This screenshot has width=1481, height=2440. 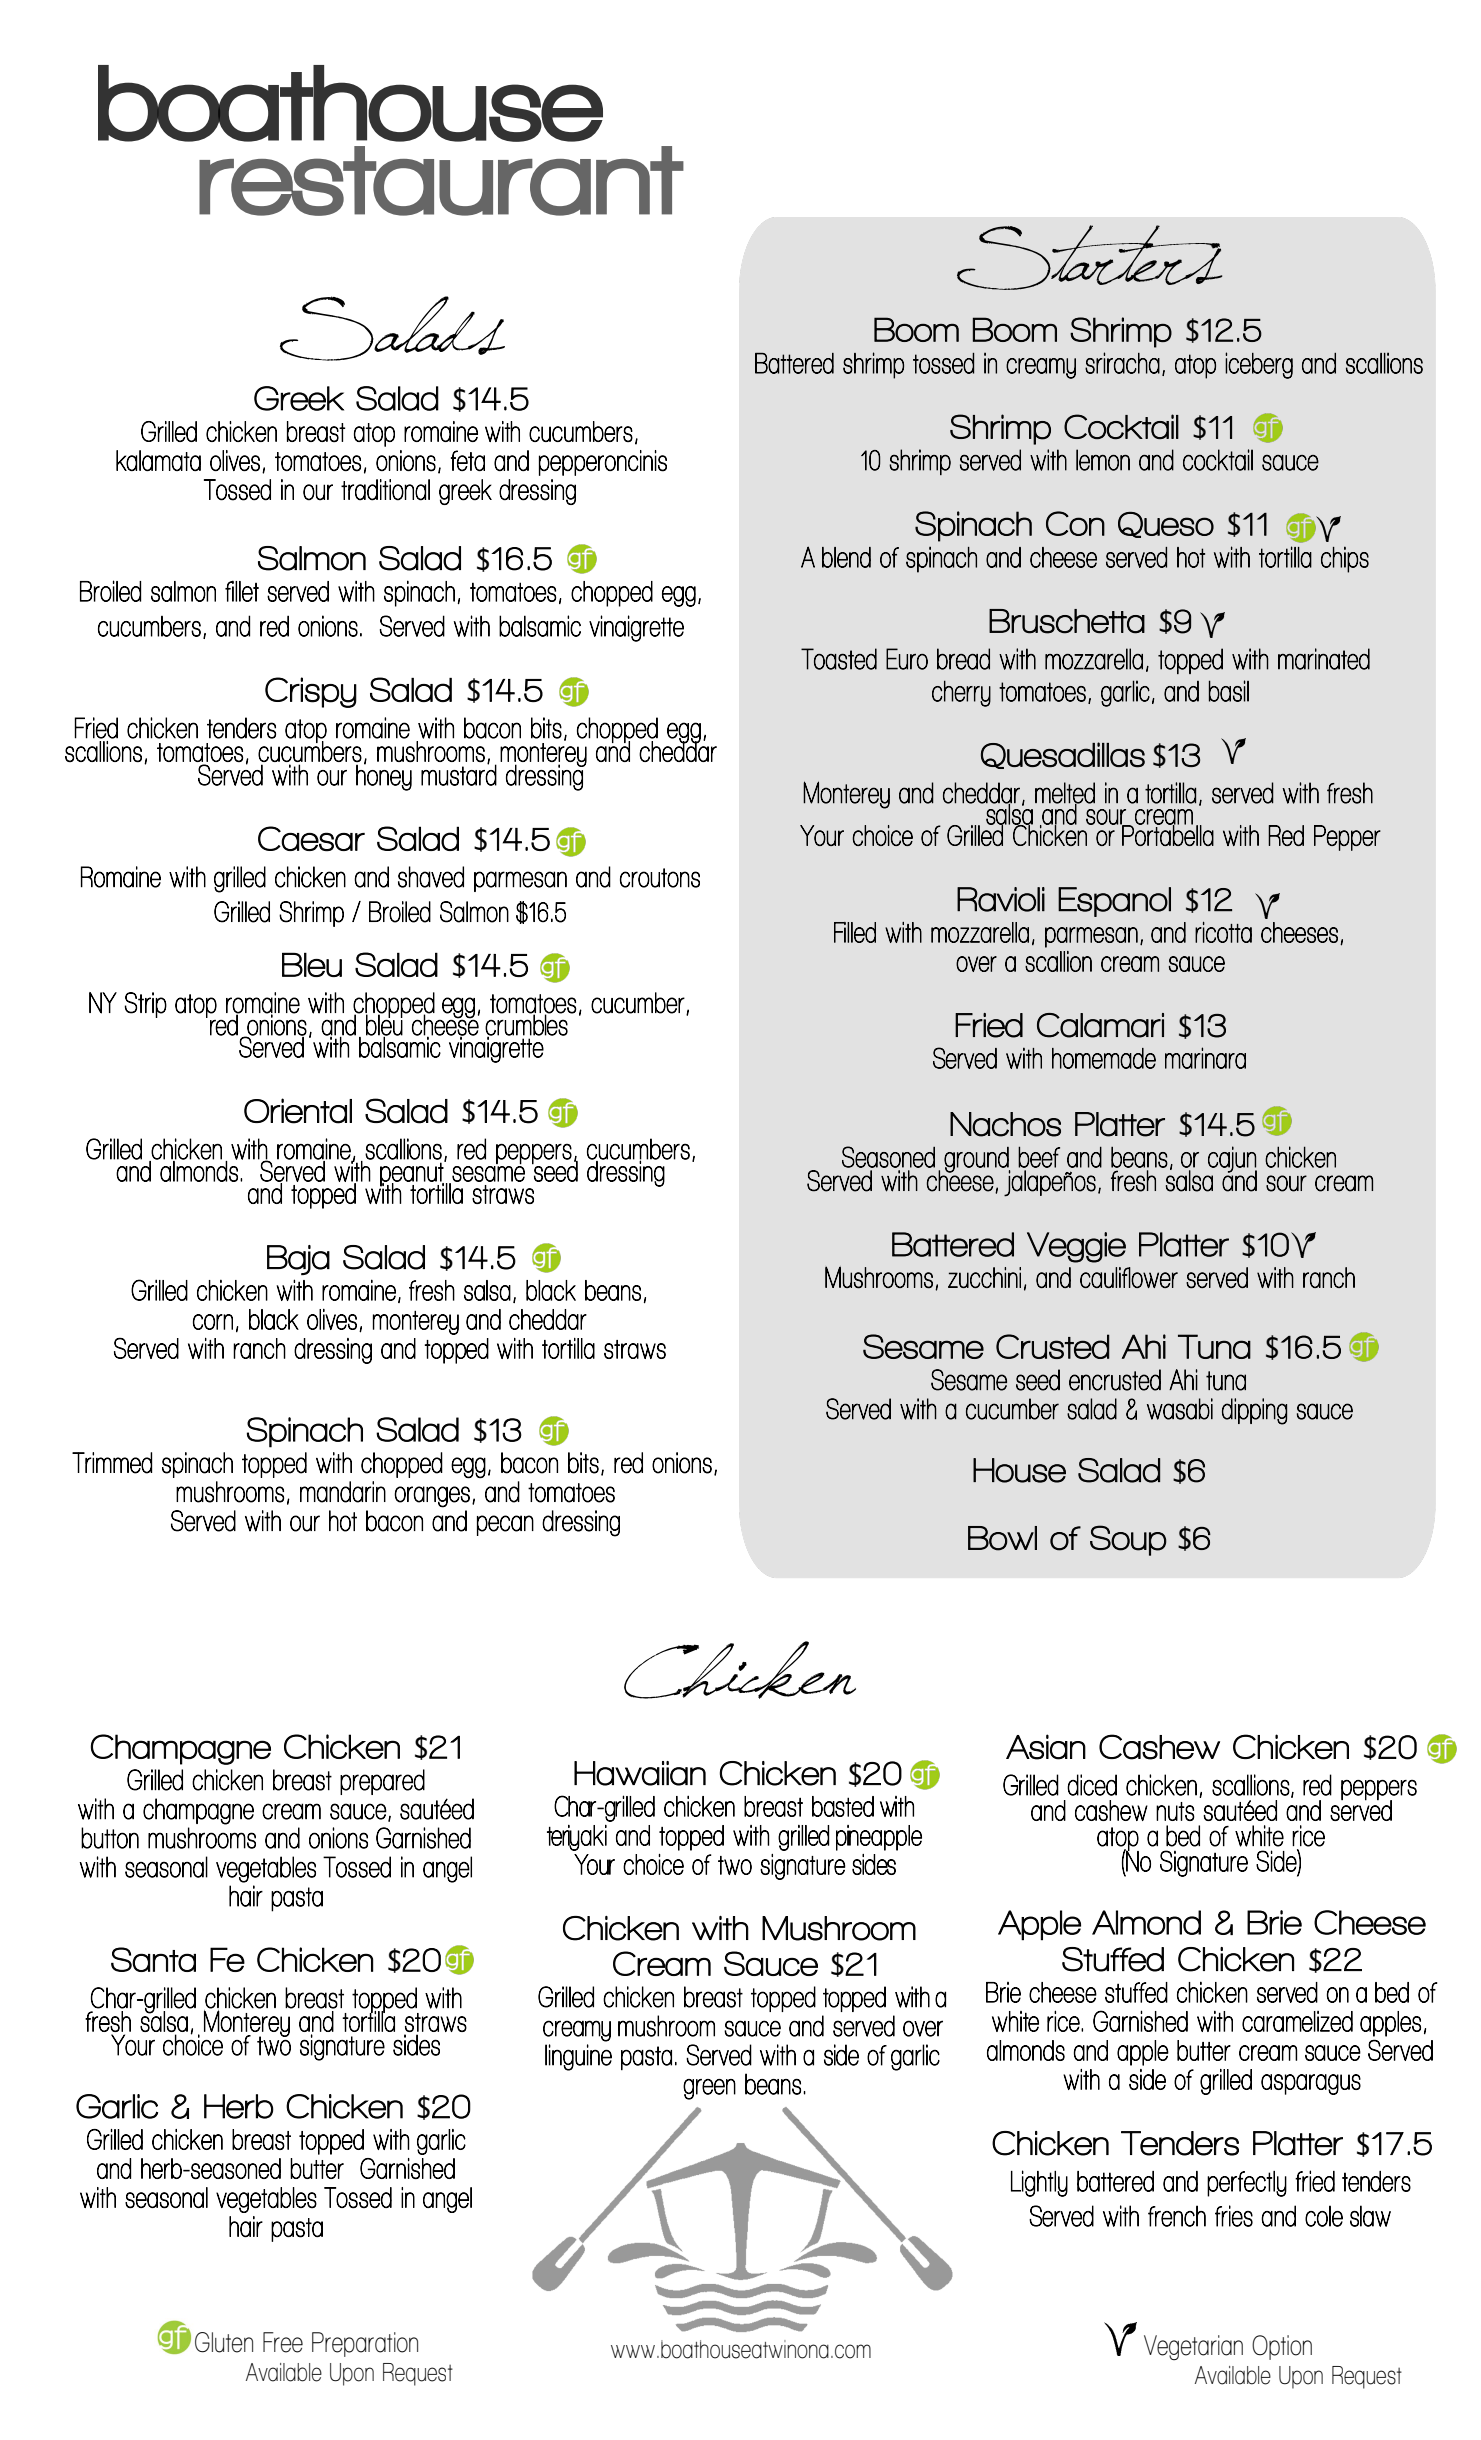 I want to click on Starters, so click(x=1089, y=257).
